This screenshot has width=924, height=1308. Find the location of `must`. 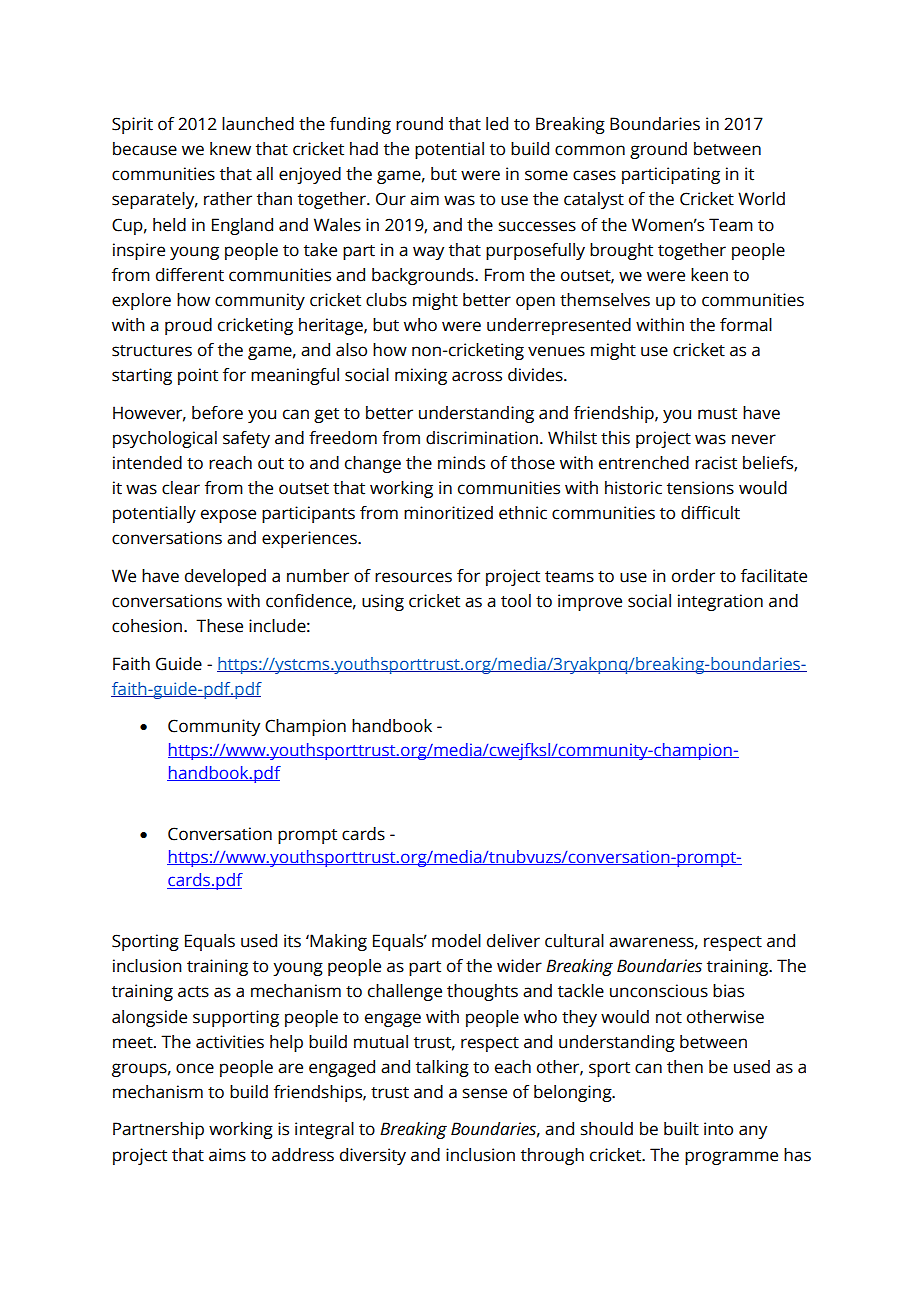

must is located at coordinates (717, 414).
